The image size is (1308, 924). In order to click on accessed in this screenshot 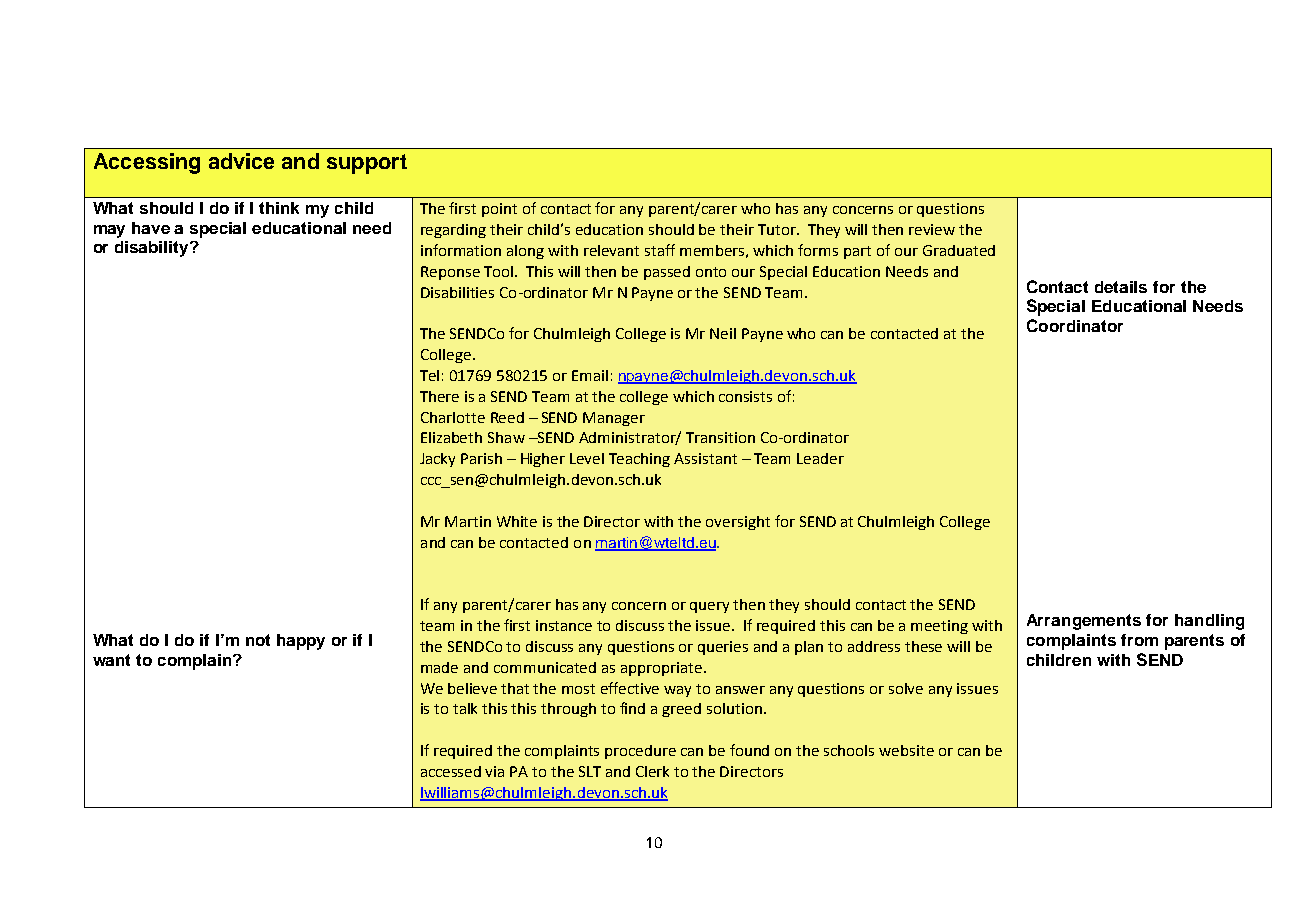, I will do `click(451, 771)`.
